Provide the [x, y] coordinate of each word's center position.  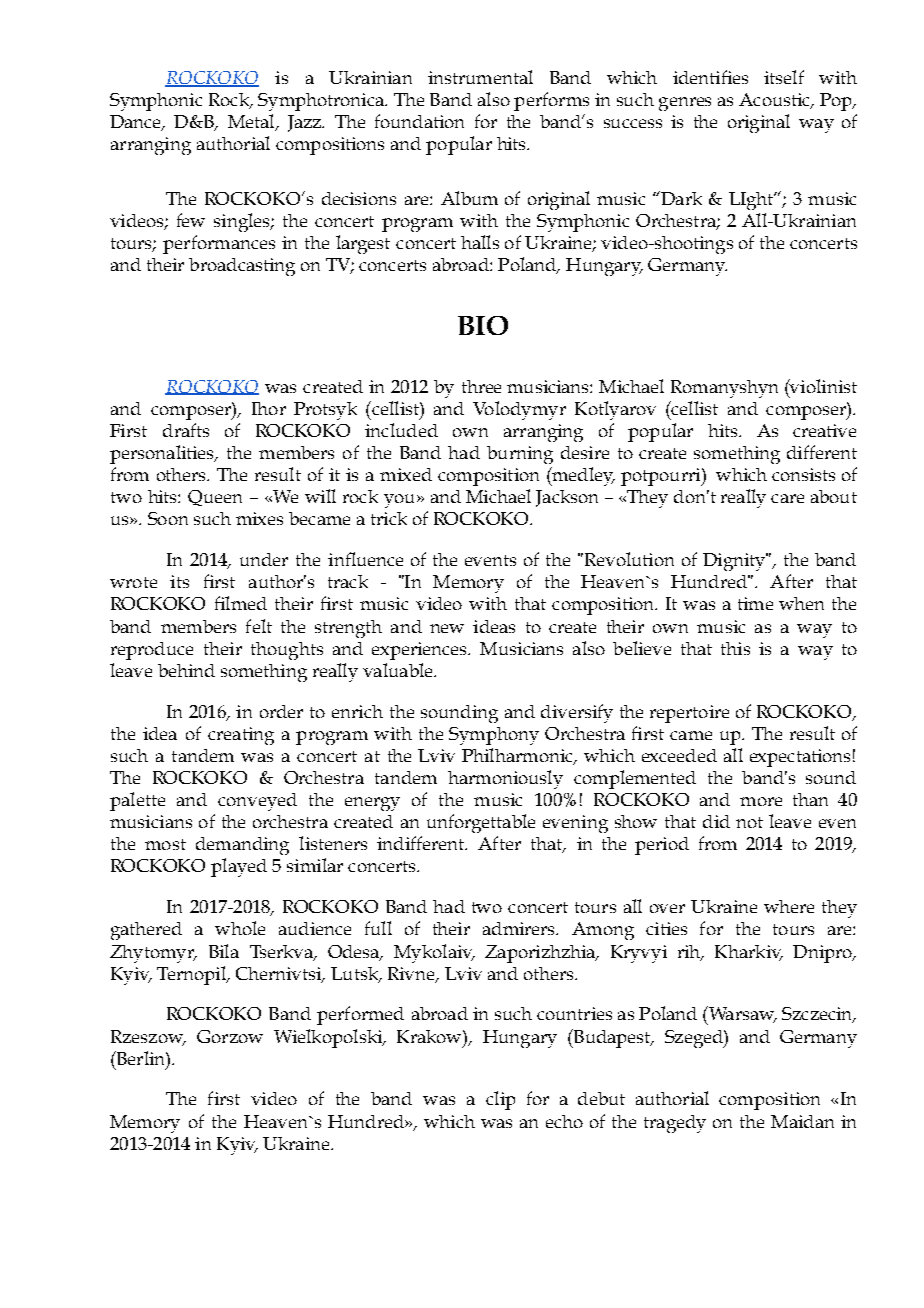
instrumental [480, 77]
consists [803, 474]
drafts [186, 430]
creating [241, 736]
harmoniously [505, 779]
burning [520, 455]
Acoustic [775, 101]
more [761, 801]
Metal [252, 122]
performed [360, 1015]
